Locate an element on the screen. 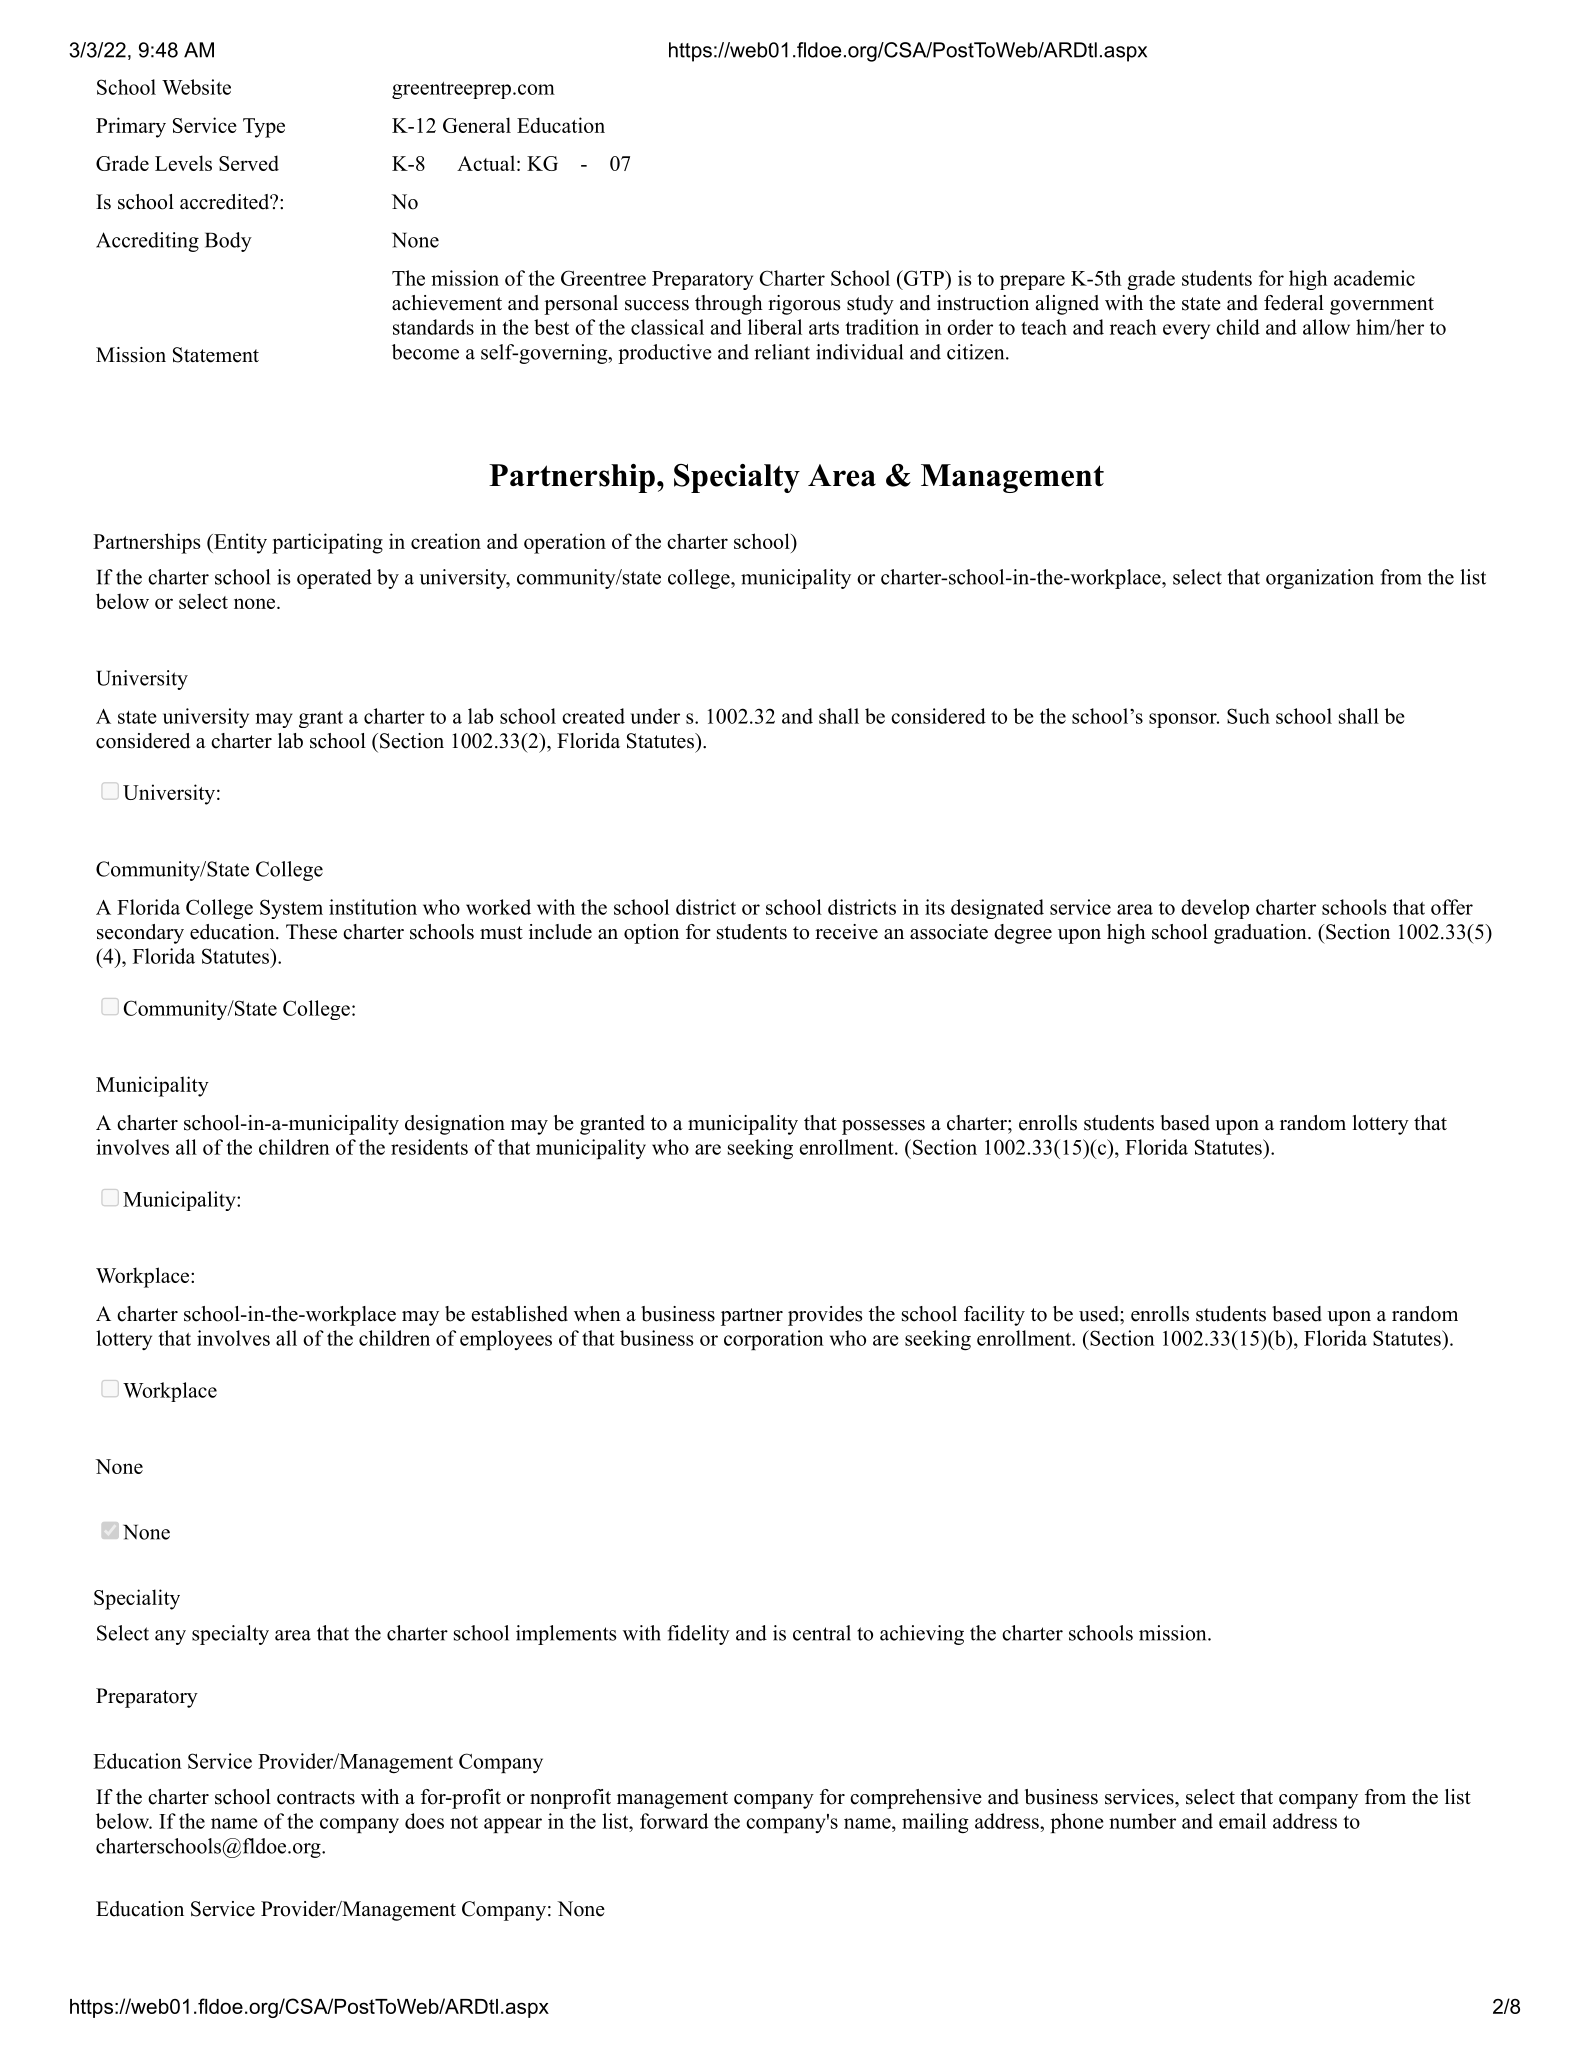  Type is located at coordinates (264, 128).
